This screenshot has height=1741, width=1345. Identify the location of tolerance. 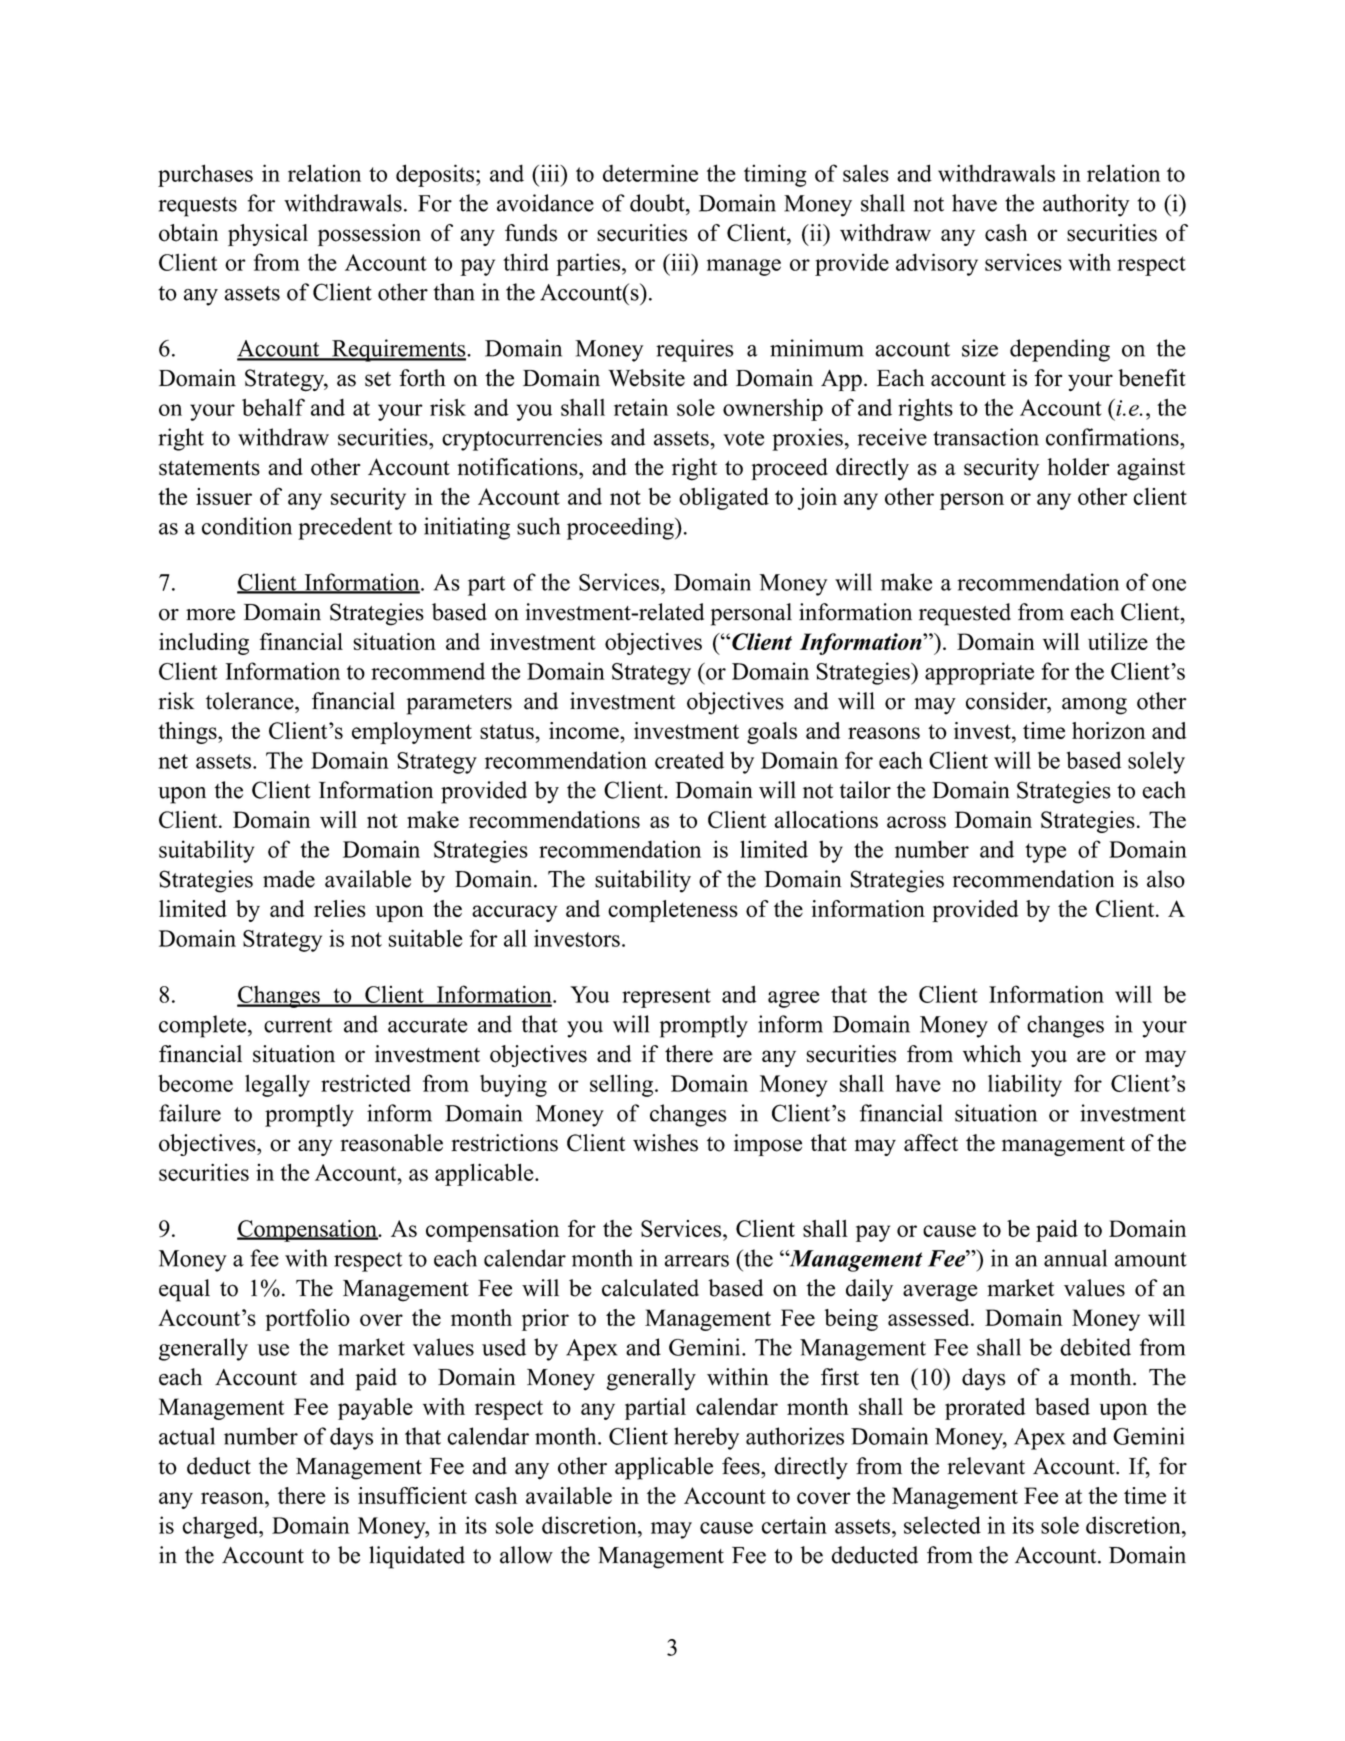
(251, 701).
